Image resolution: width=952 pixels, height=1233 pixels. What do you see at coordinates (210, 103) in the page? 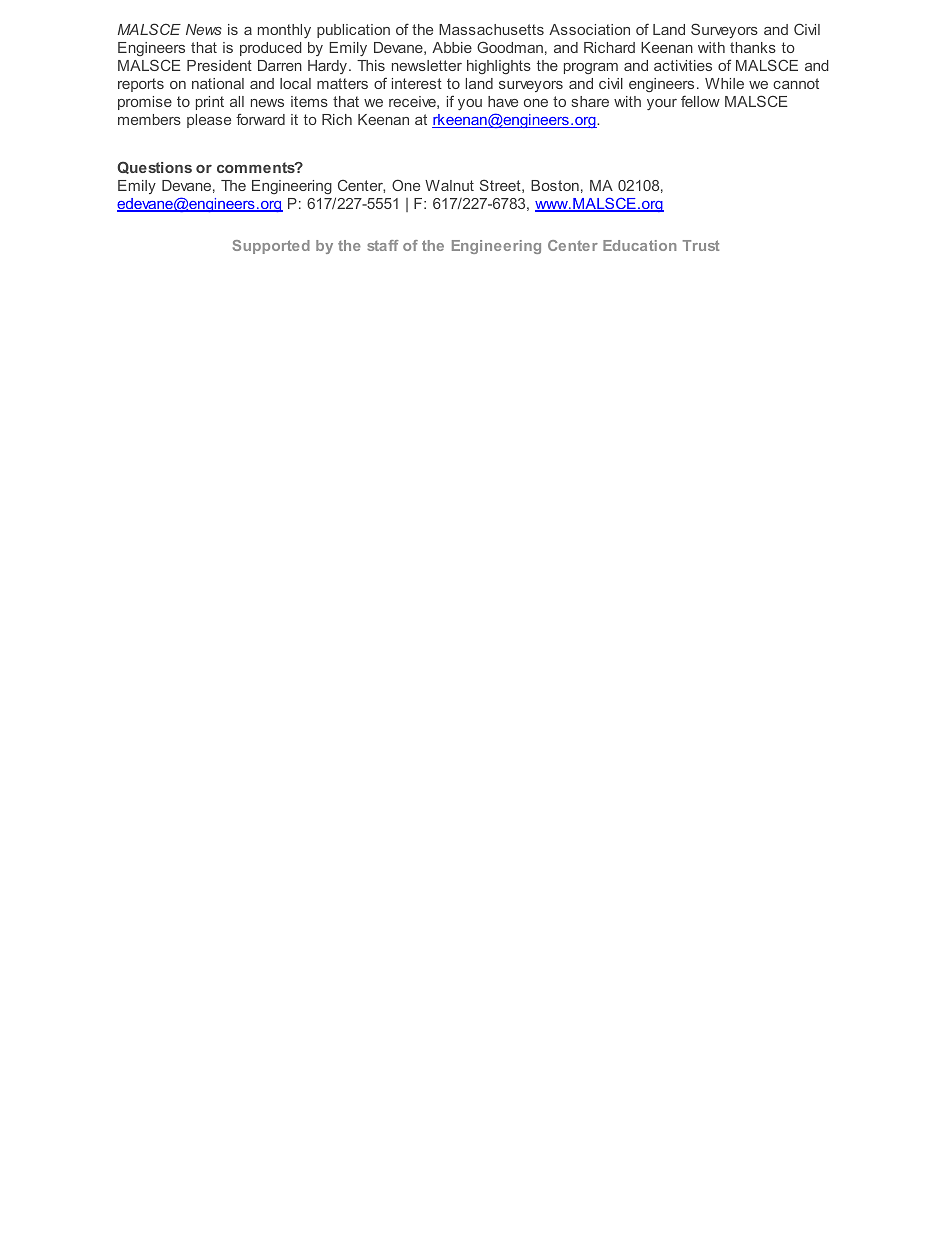
I see `print` at bounding box center [210, 103].
